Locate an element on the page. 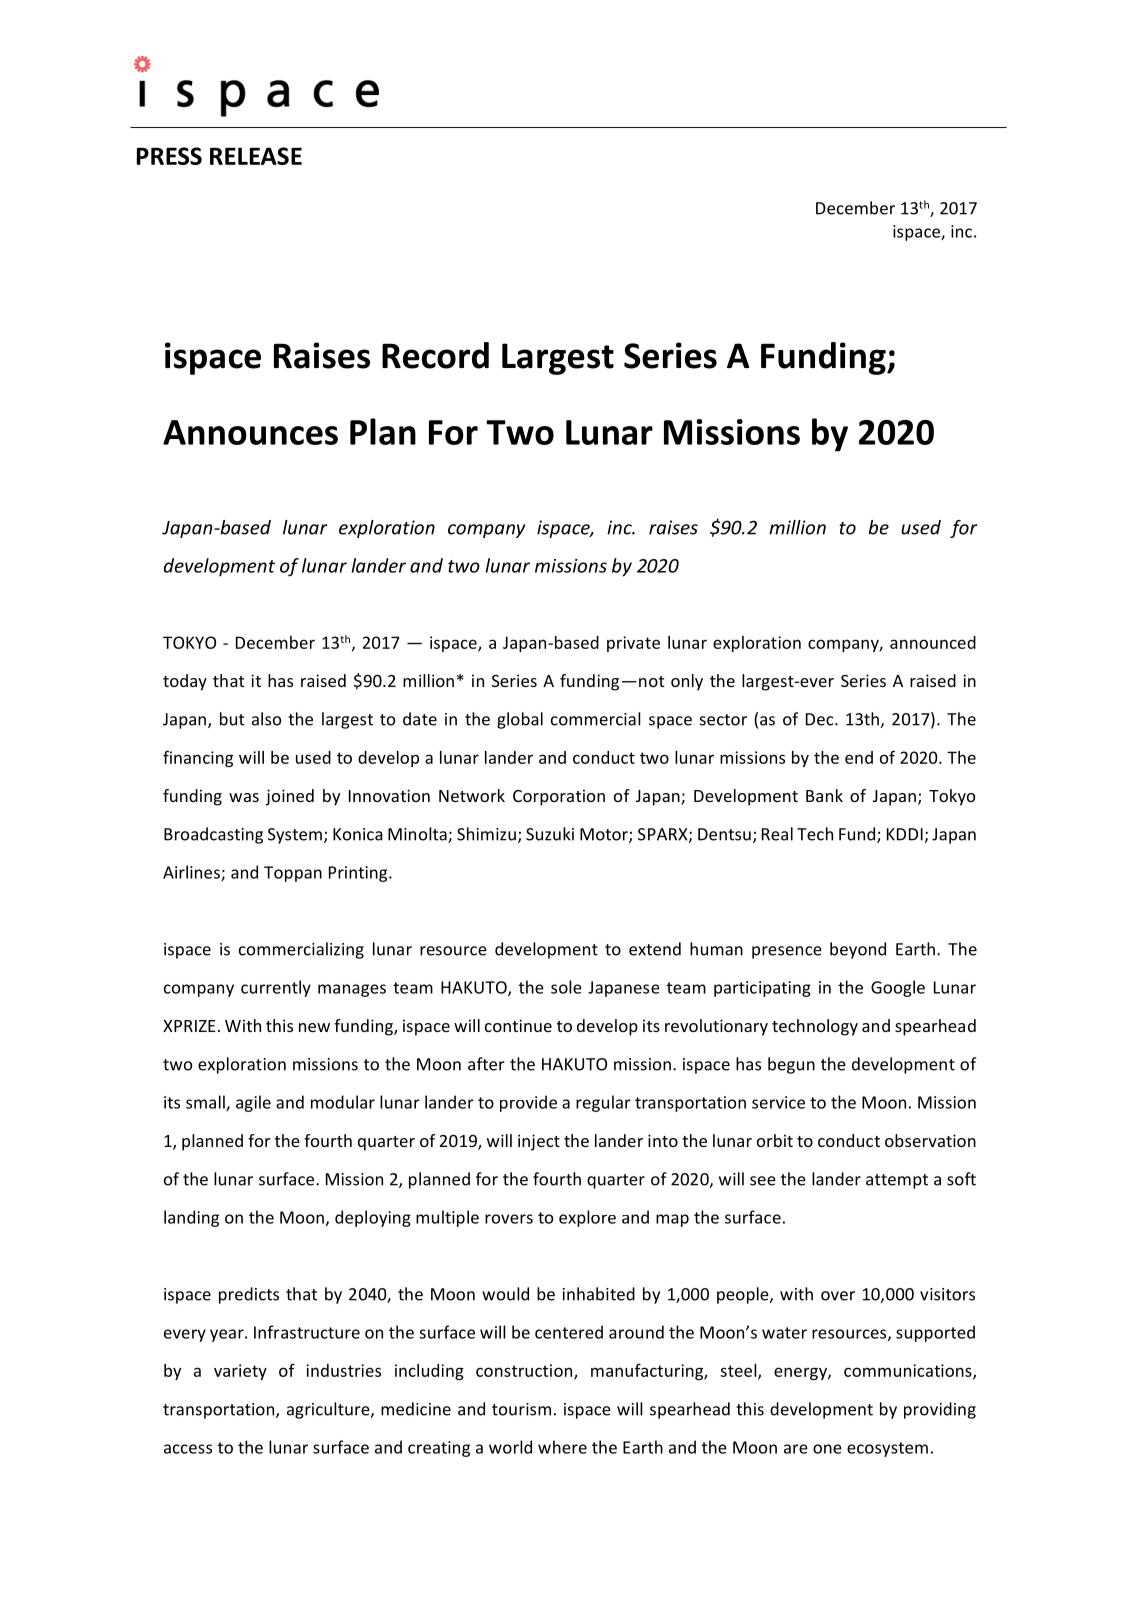 This page has width=1140, height=1613. observation is located at coordinates (930, 1140).
